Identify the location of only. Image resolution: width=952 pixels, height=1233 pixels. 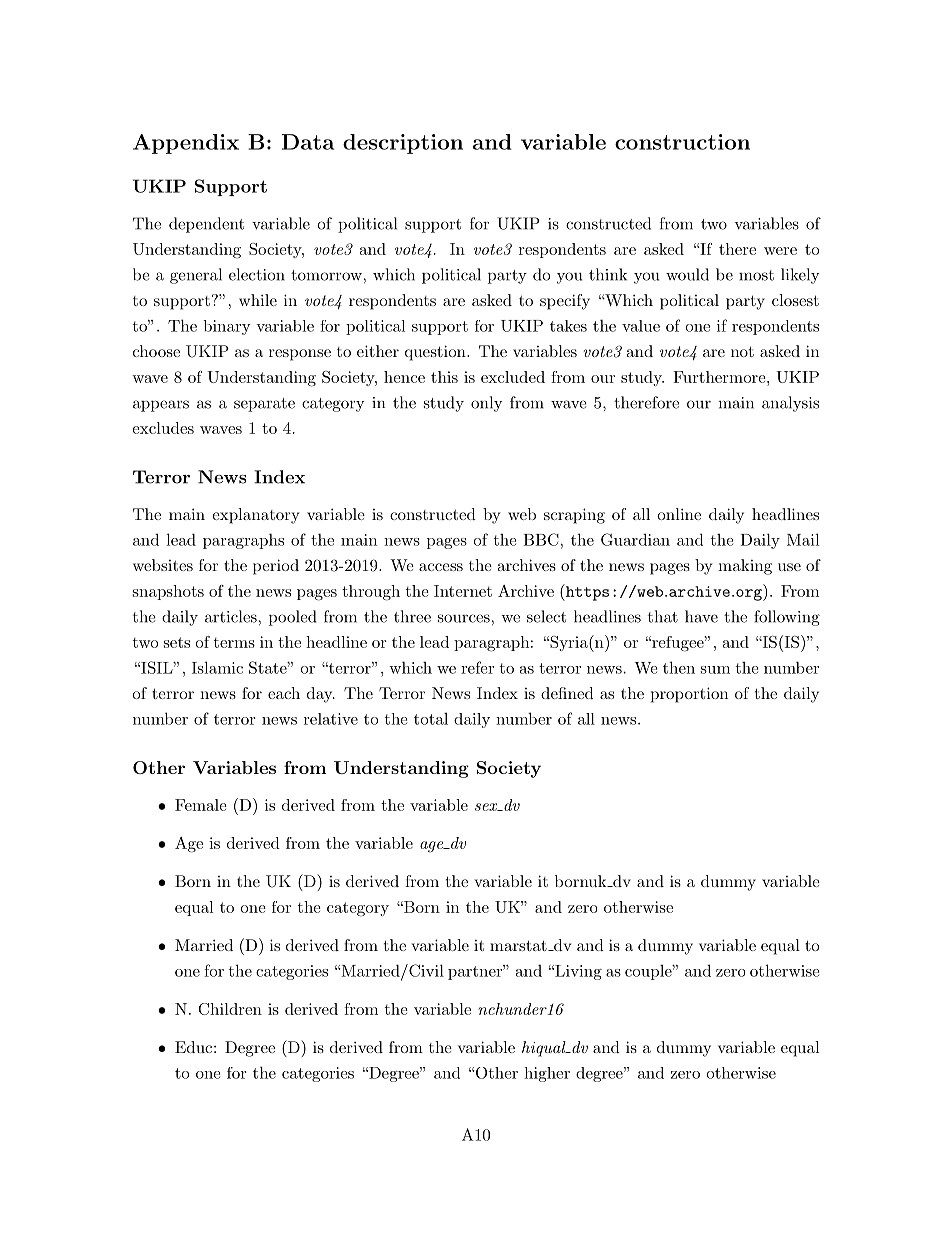
(486, 404).
